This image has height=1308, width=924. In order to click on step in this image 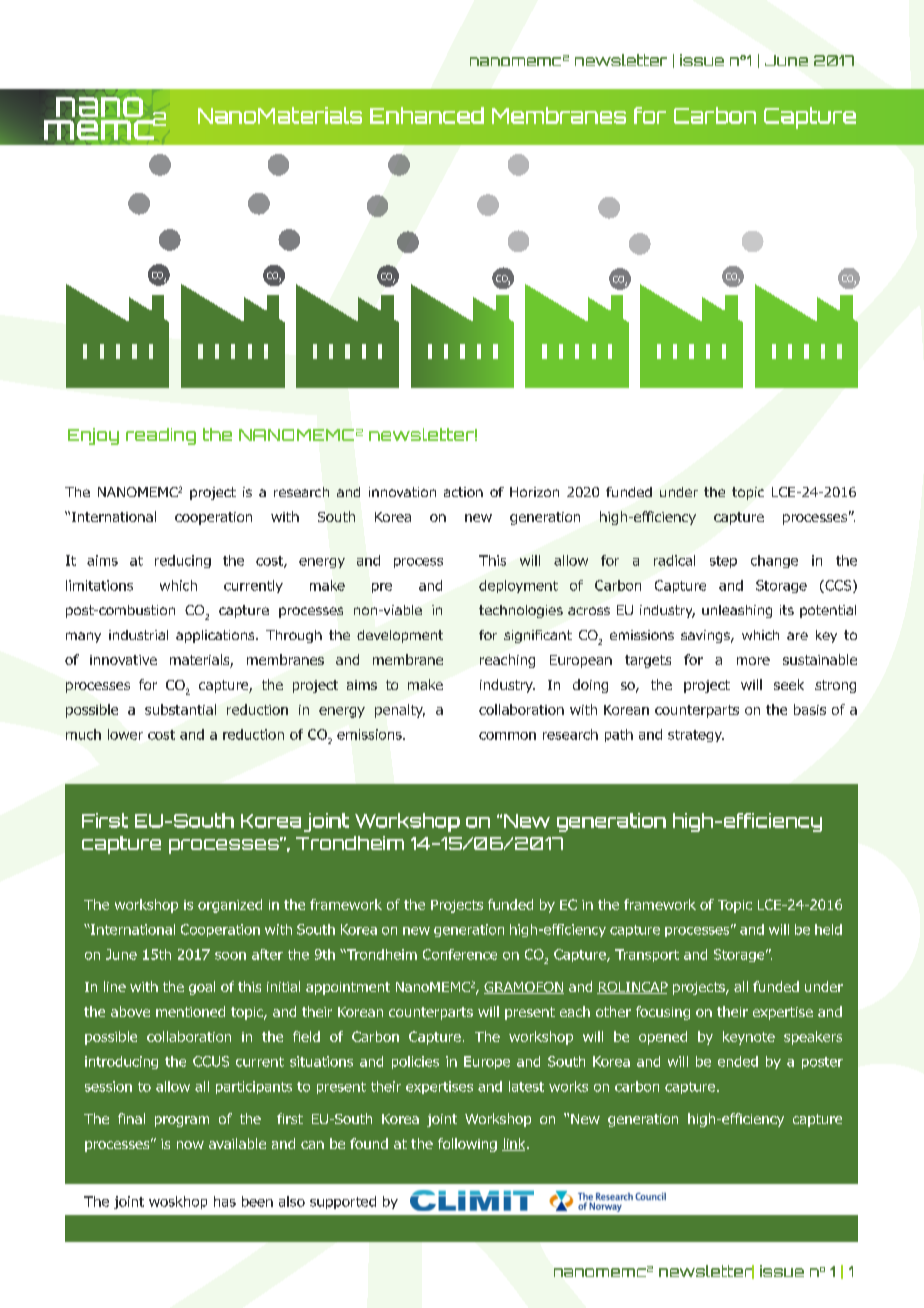, I will do `click(723, 562)`.
